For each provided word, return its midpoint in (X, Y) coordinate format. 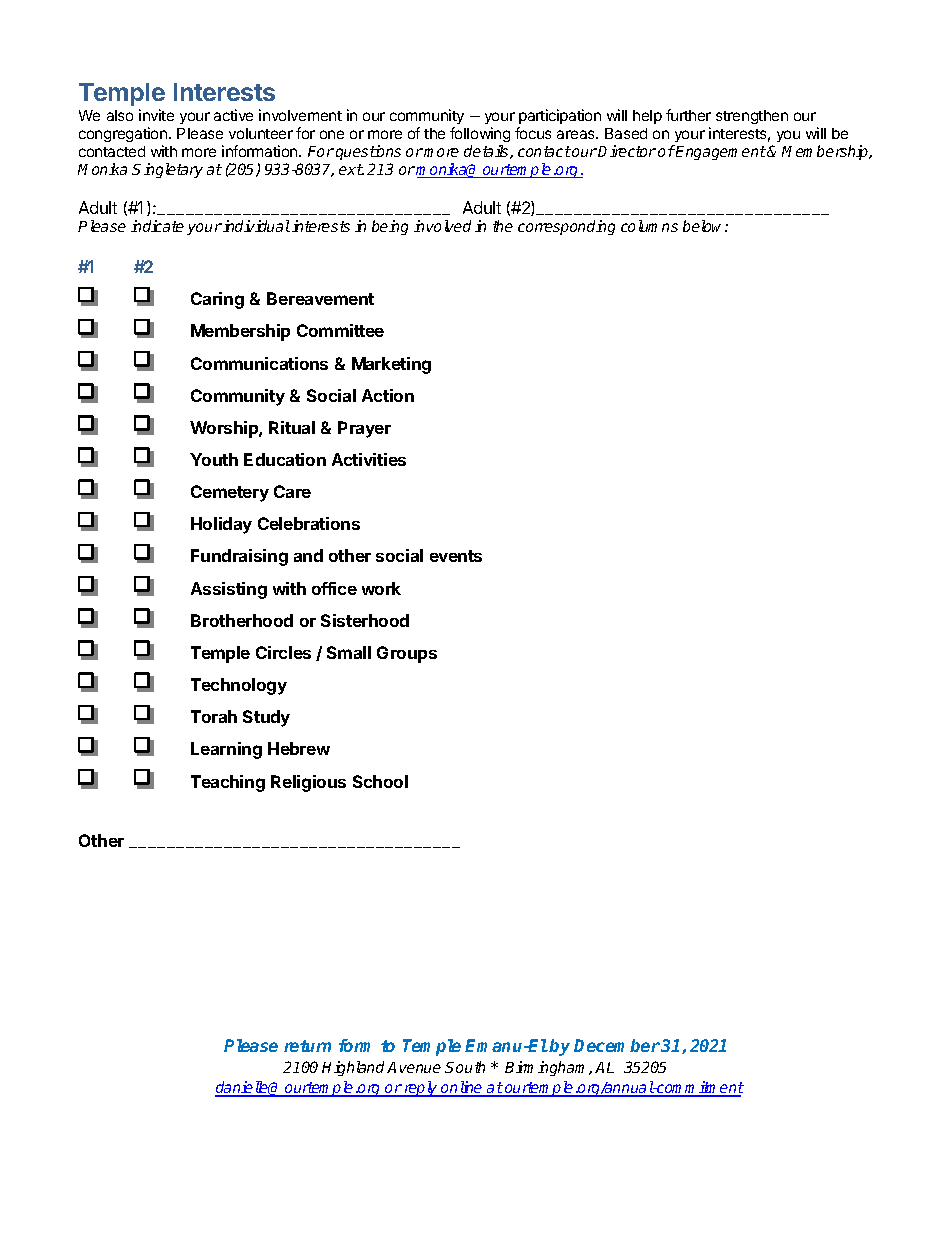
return (307, 1046)
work (381, 588)
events (456, 556)
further (688, 115)
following (480, 134)
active (233, 115)
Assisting (229, 590)
